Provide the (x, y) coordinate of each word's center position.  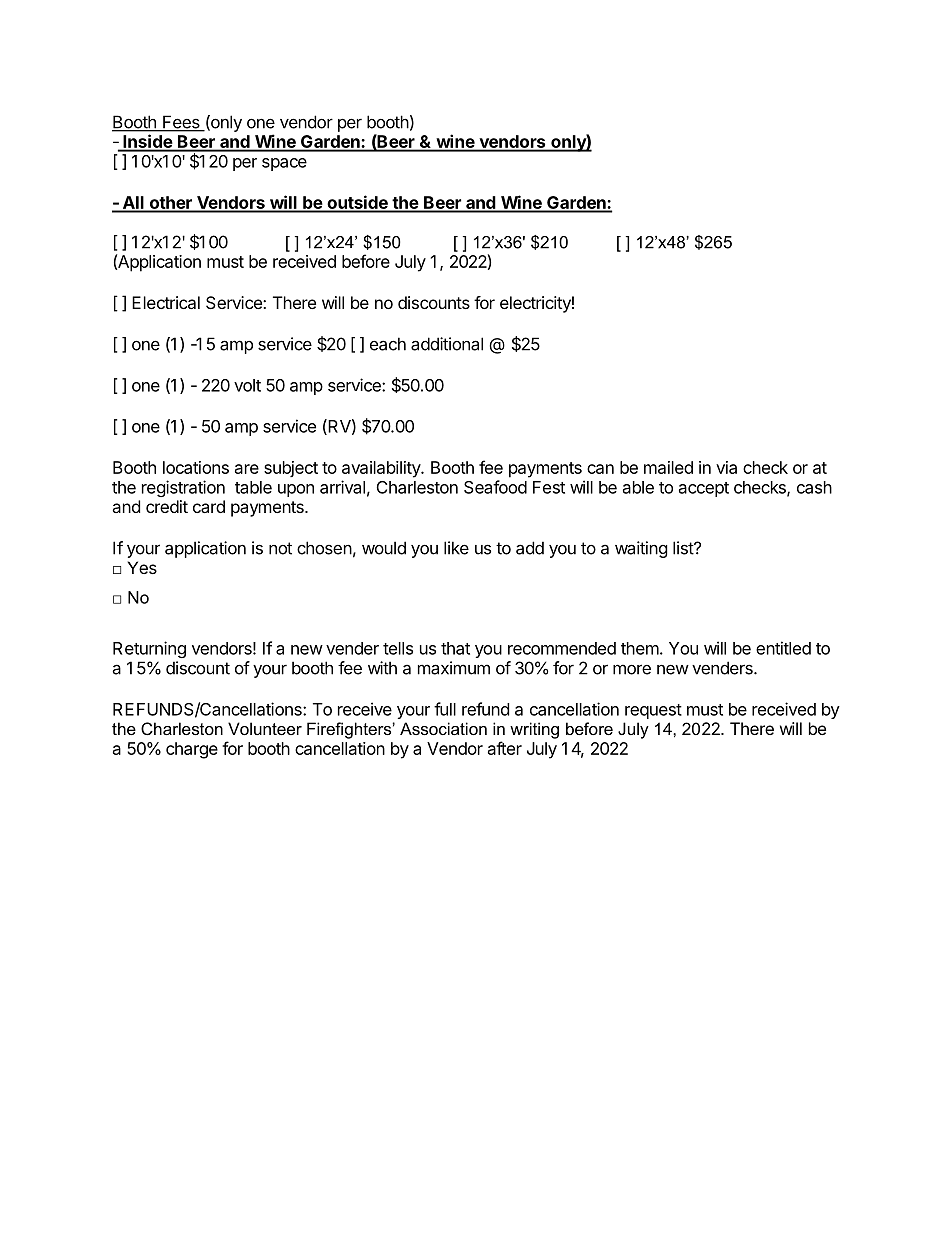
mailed (668, 467)
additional (447, 344)
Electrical (166, 302)
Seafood (495, 487)
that (455, 648)
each (388, 344)
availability (382, 469)
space (284, 164)
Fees (181, 123)
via (726, 467)
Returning (149, 649)
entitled (783, 648)
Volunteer (265, 728)
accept (704, 489)
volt (247, 385)
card (209, 506)
